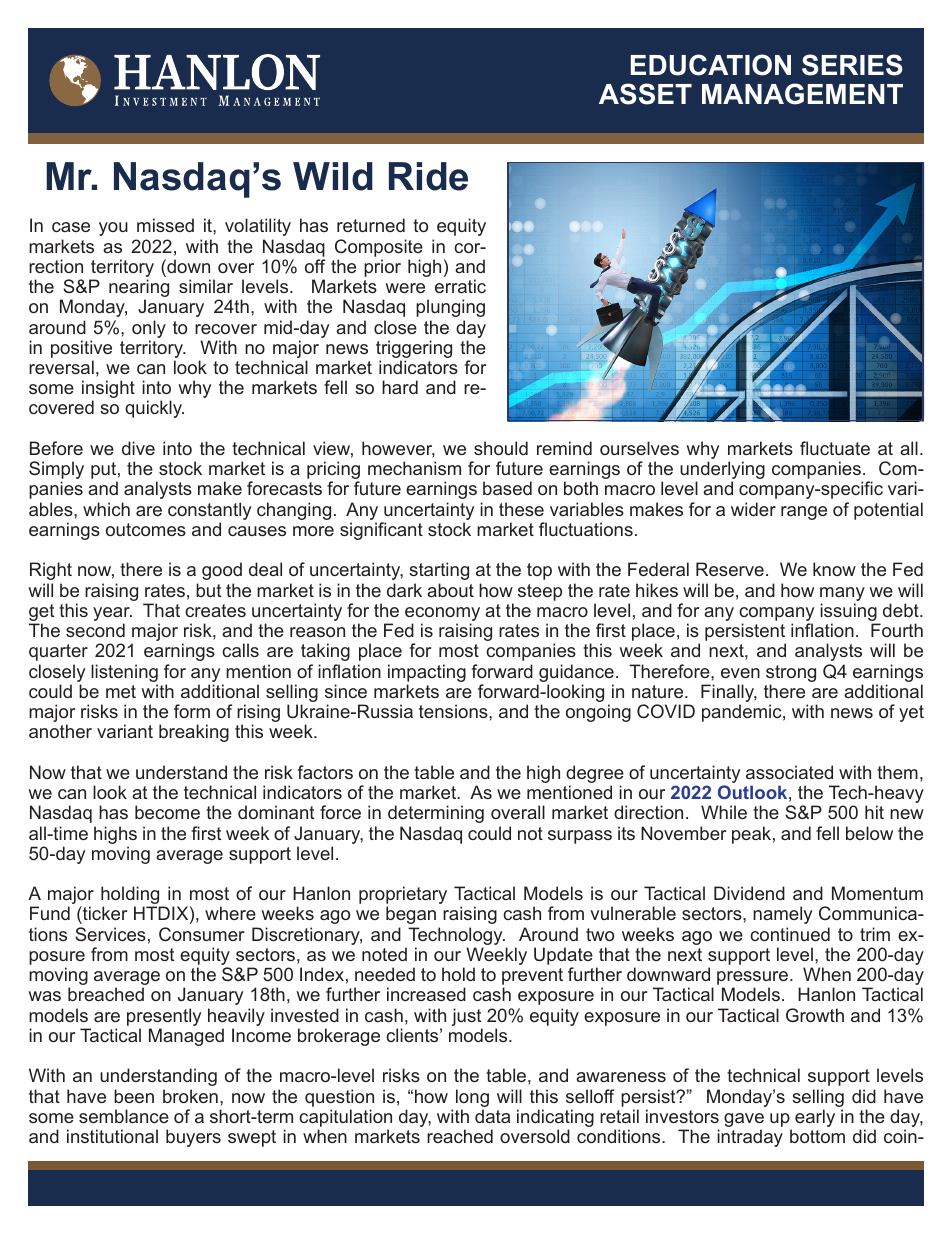  What do you see at coordinates (134, 1096) in the screenshot?
I see `been` at bounding box center [134, 1096].
